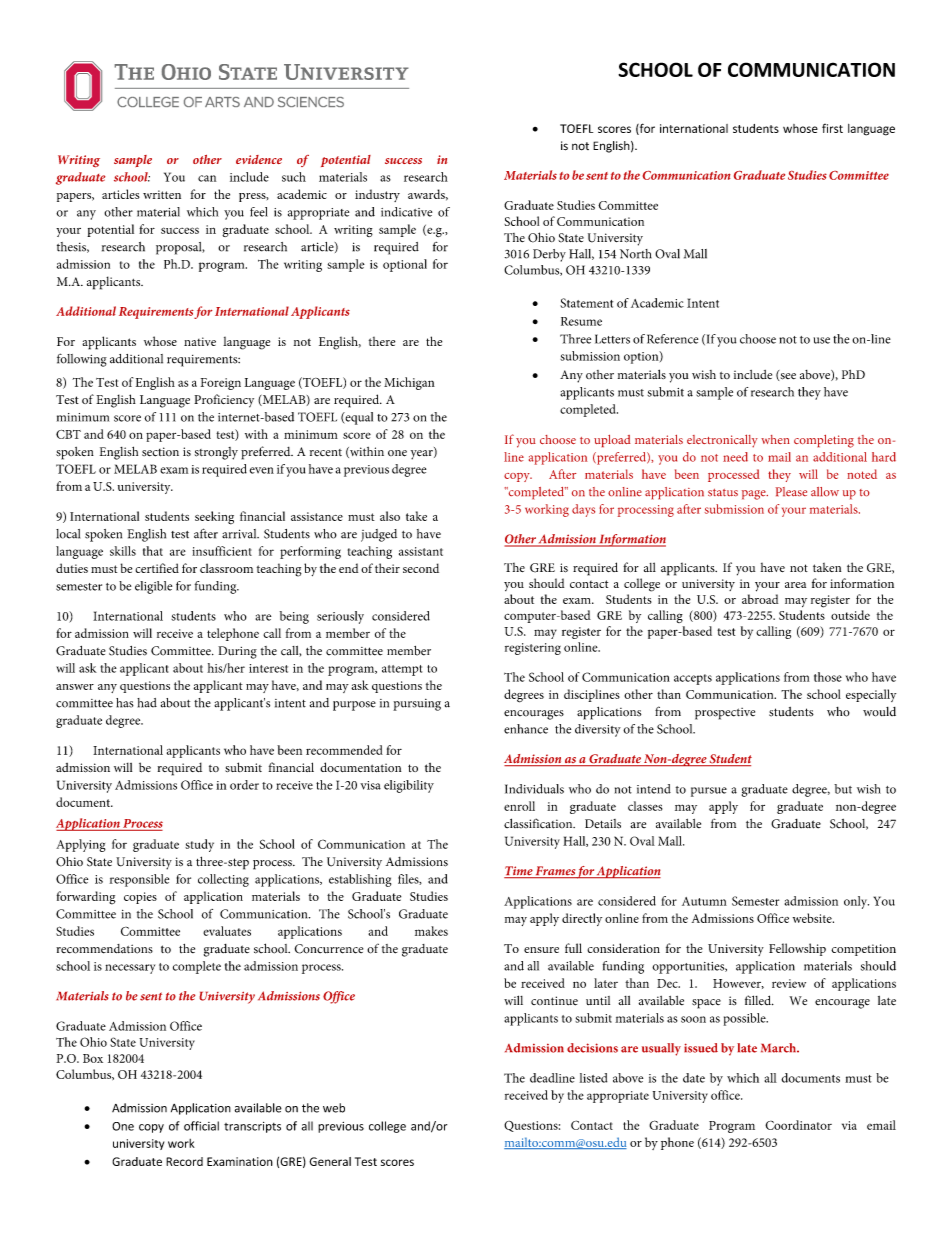  Describe the element at coordinates (798, 1125) in the screenshot. I see `Coordinator` at that location.
